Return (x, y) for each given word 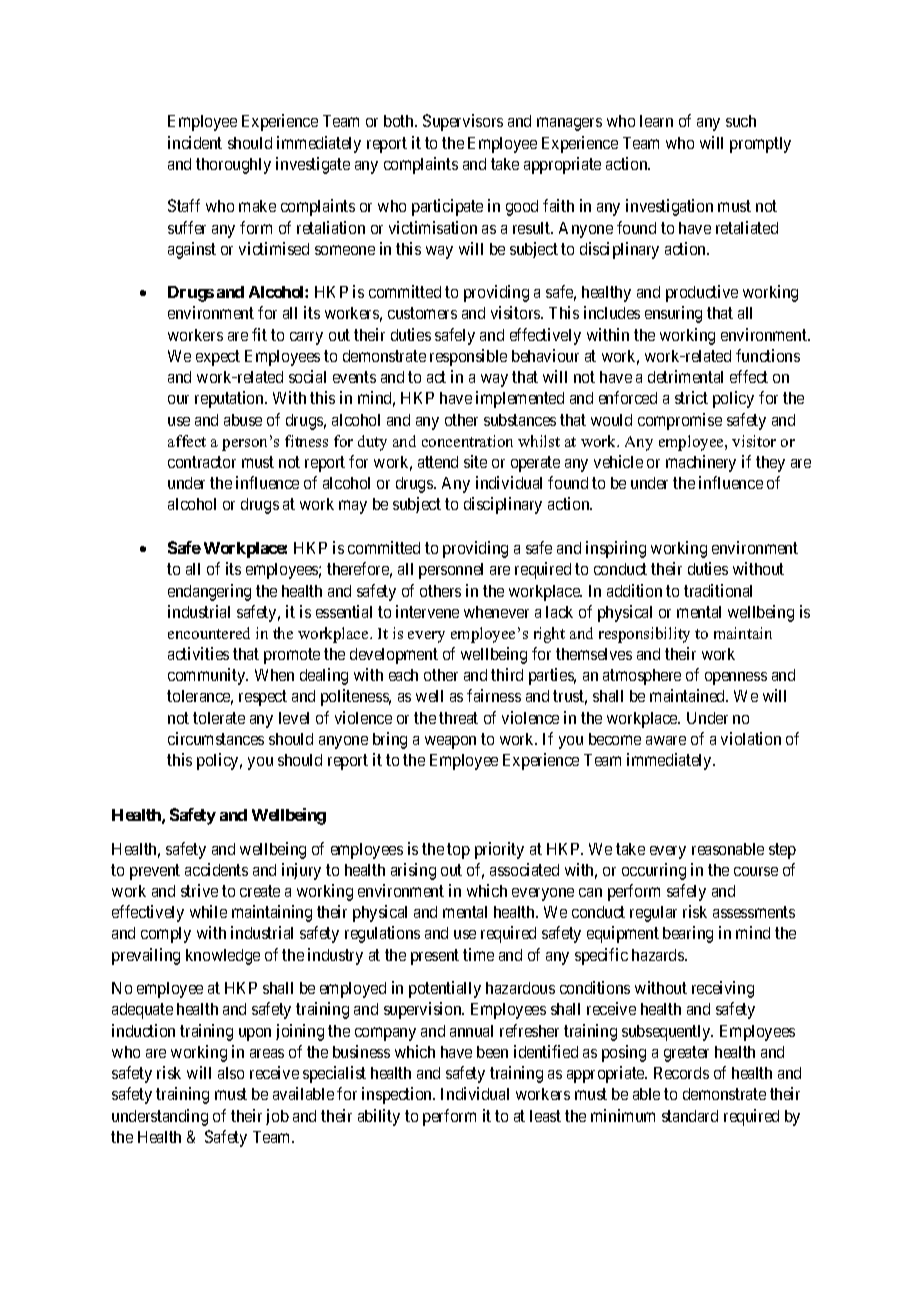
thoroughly (233, 166)
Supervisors (463, 122)
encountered (209, 633)
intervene (427, 611)
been (492, 1052)
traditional (718, 590)
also (231, 1073)
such (741, 121)
